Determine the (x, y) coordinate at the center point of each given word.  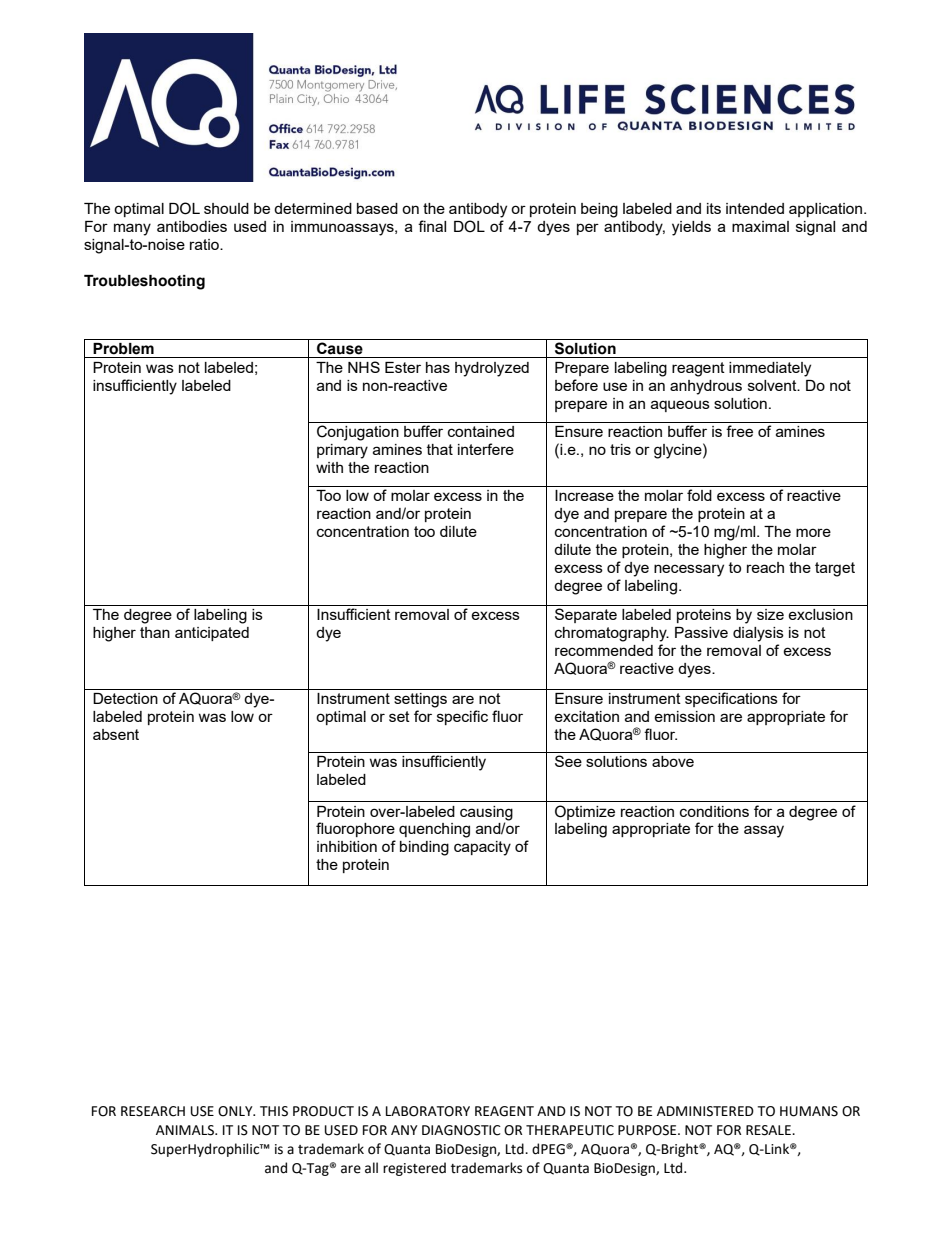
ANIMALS (186, 1130)
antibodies (192, 226)
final (432, 226)
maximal (760, 226)
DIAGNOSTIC (461, 1130)
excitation (586, 716)
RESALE (769, 1130)
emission (684, 716)
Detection (125, 698)
